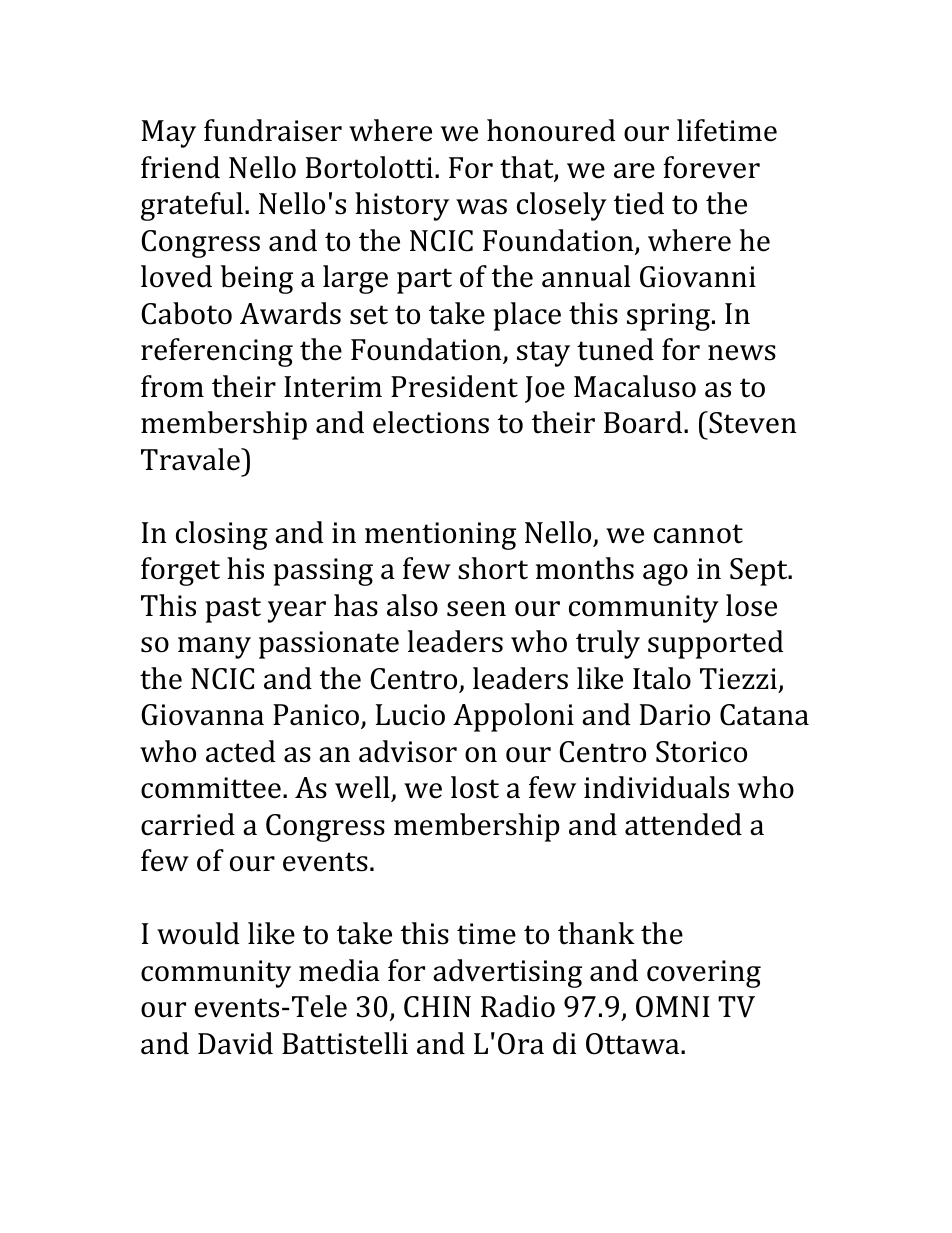 This screenshot has height=1233, width=952. Describe the element at coordinates (643, 422) in the screenshot. I see `Board` at that location.
